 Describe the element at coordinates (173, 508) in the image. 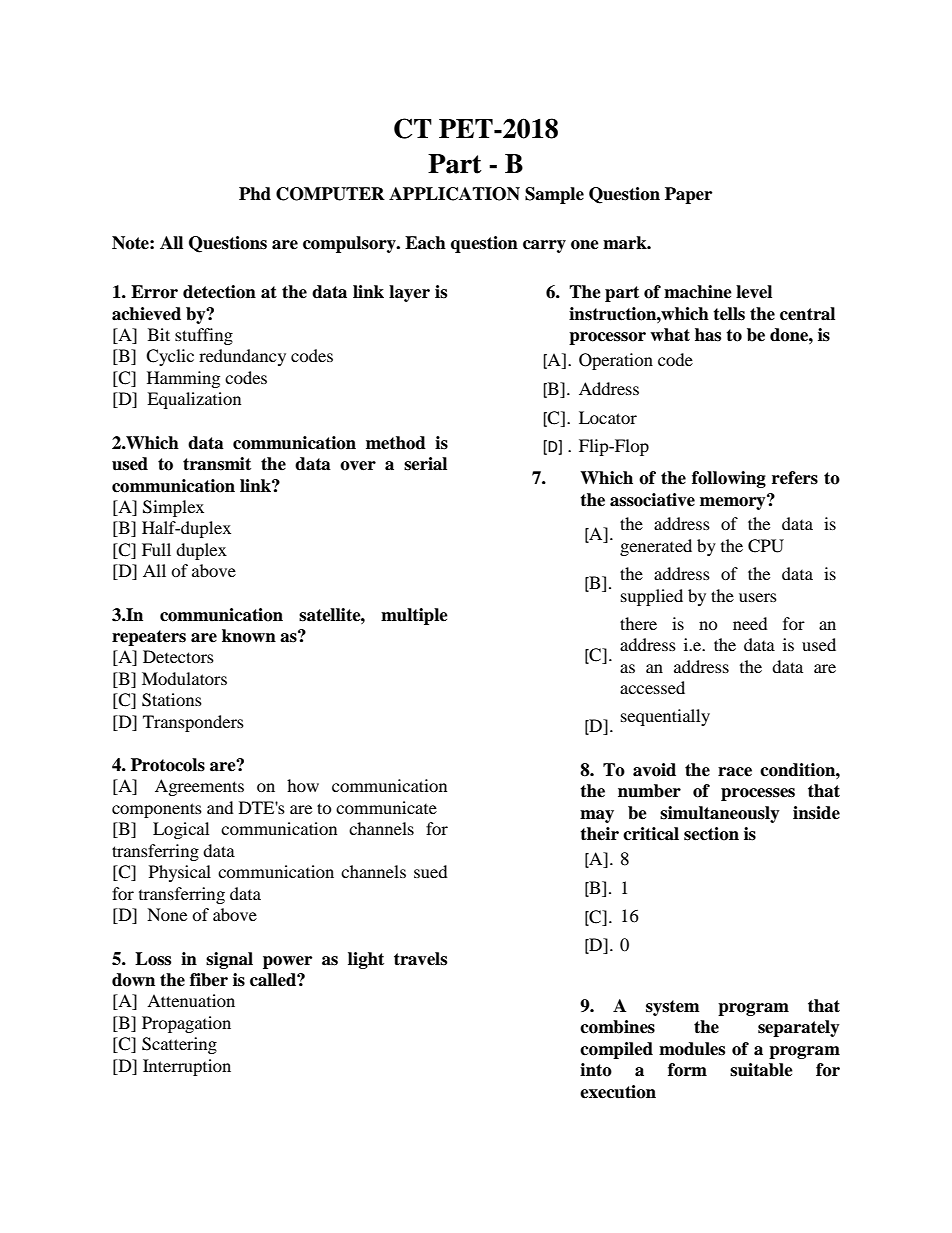

I see `Simplex` at that location.
